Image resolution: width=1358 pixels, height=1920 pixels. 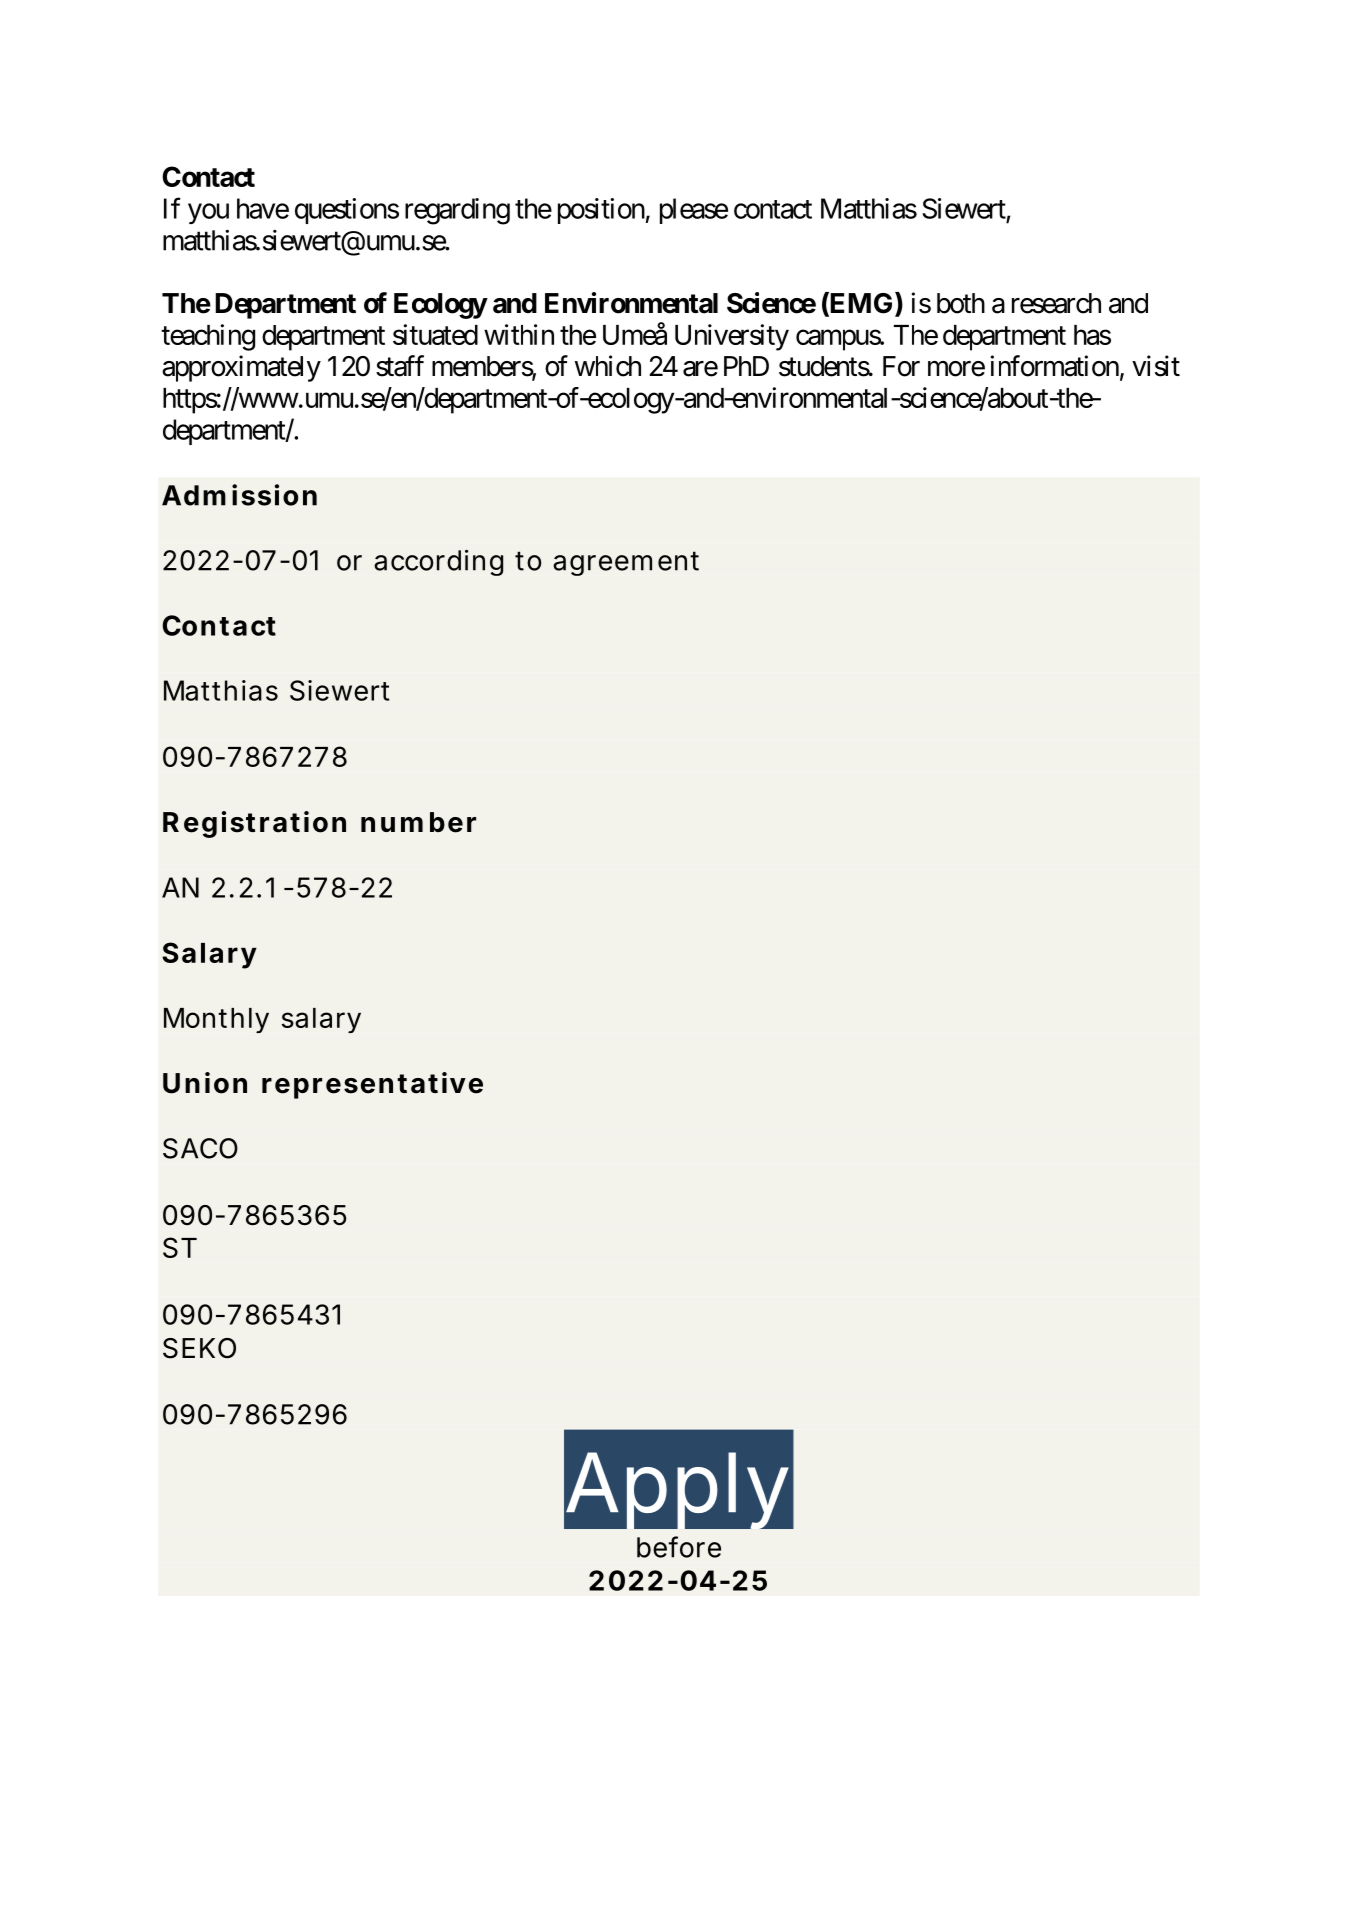 I want to click on agreement, so click(x=626, y=563).
